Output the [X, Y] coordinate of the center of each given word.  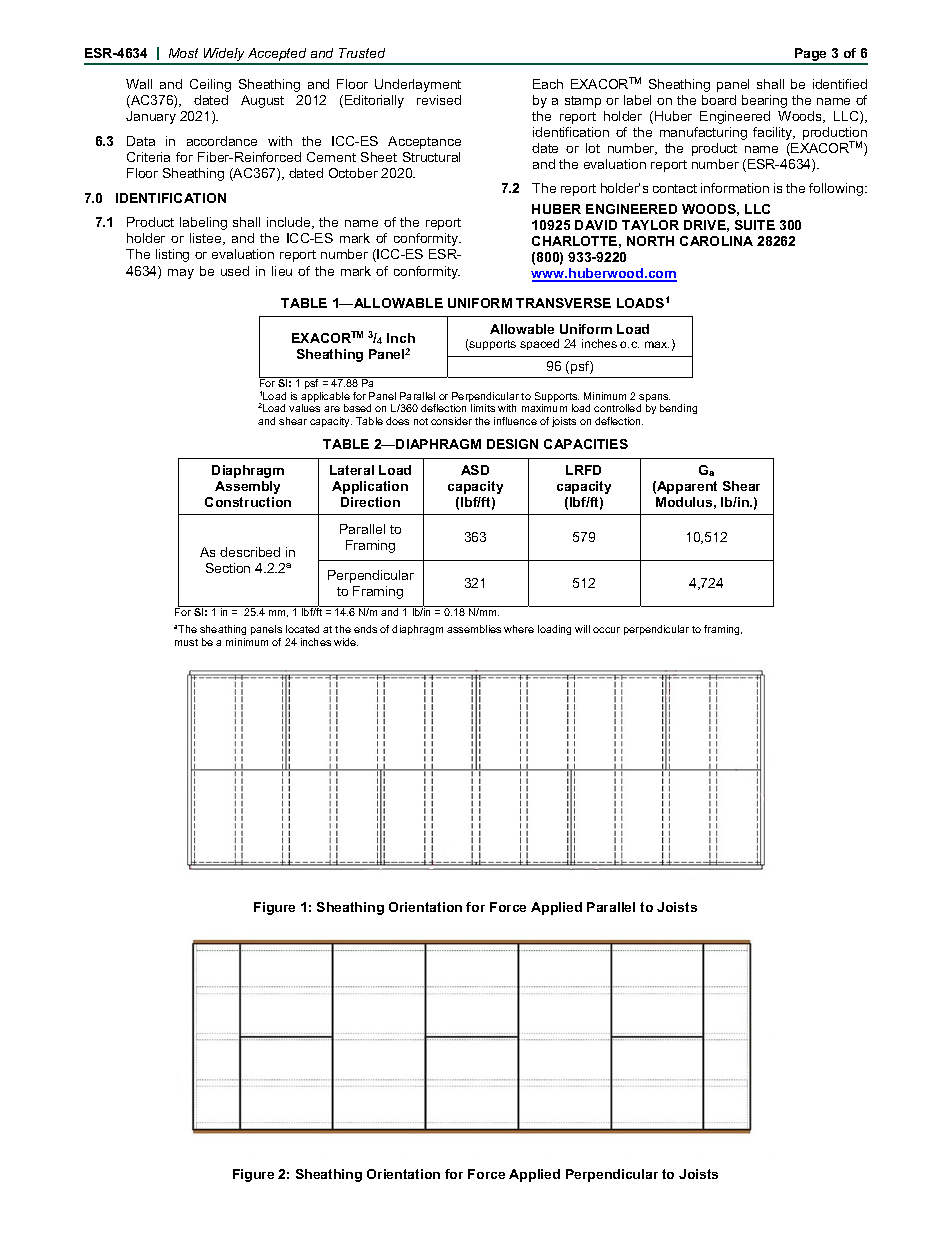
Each [548, 84]
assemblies [474, 629]
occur [606, 630]
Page [811, 56]
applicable [325, 398]
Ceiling [210, 85]
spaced [539, 344]
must [186, 642]
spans [654, 399]
